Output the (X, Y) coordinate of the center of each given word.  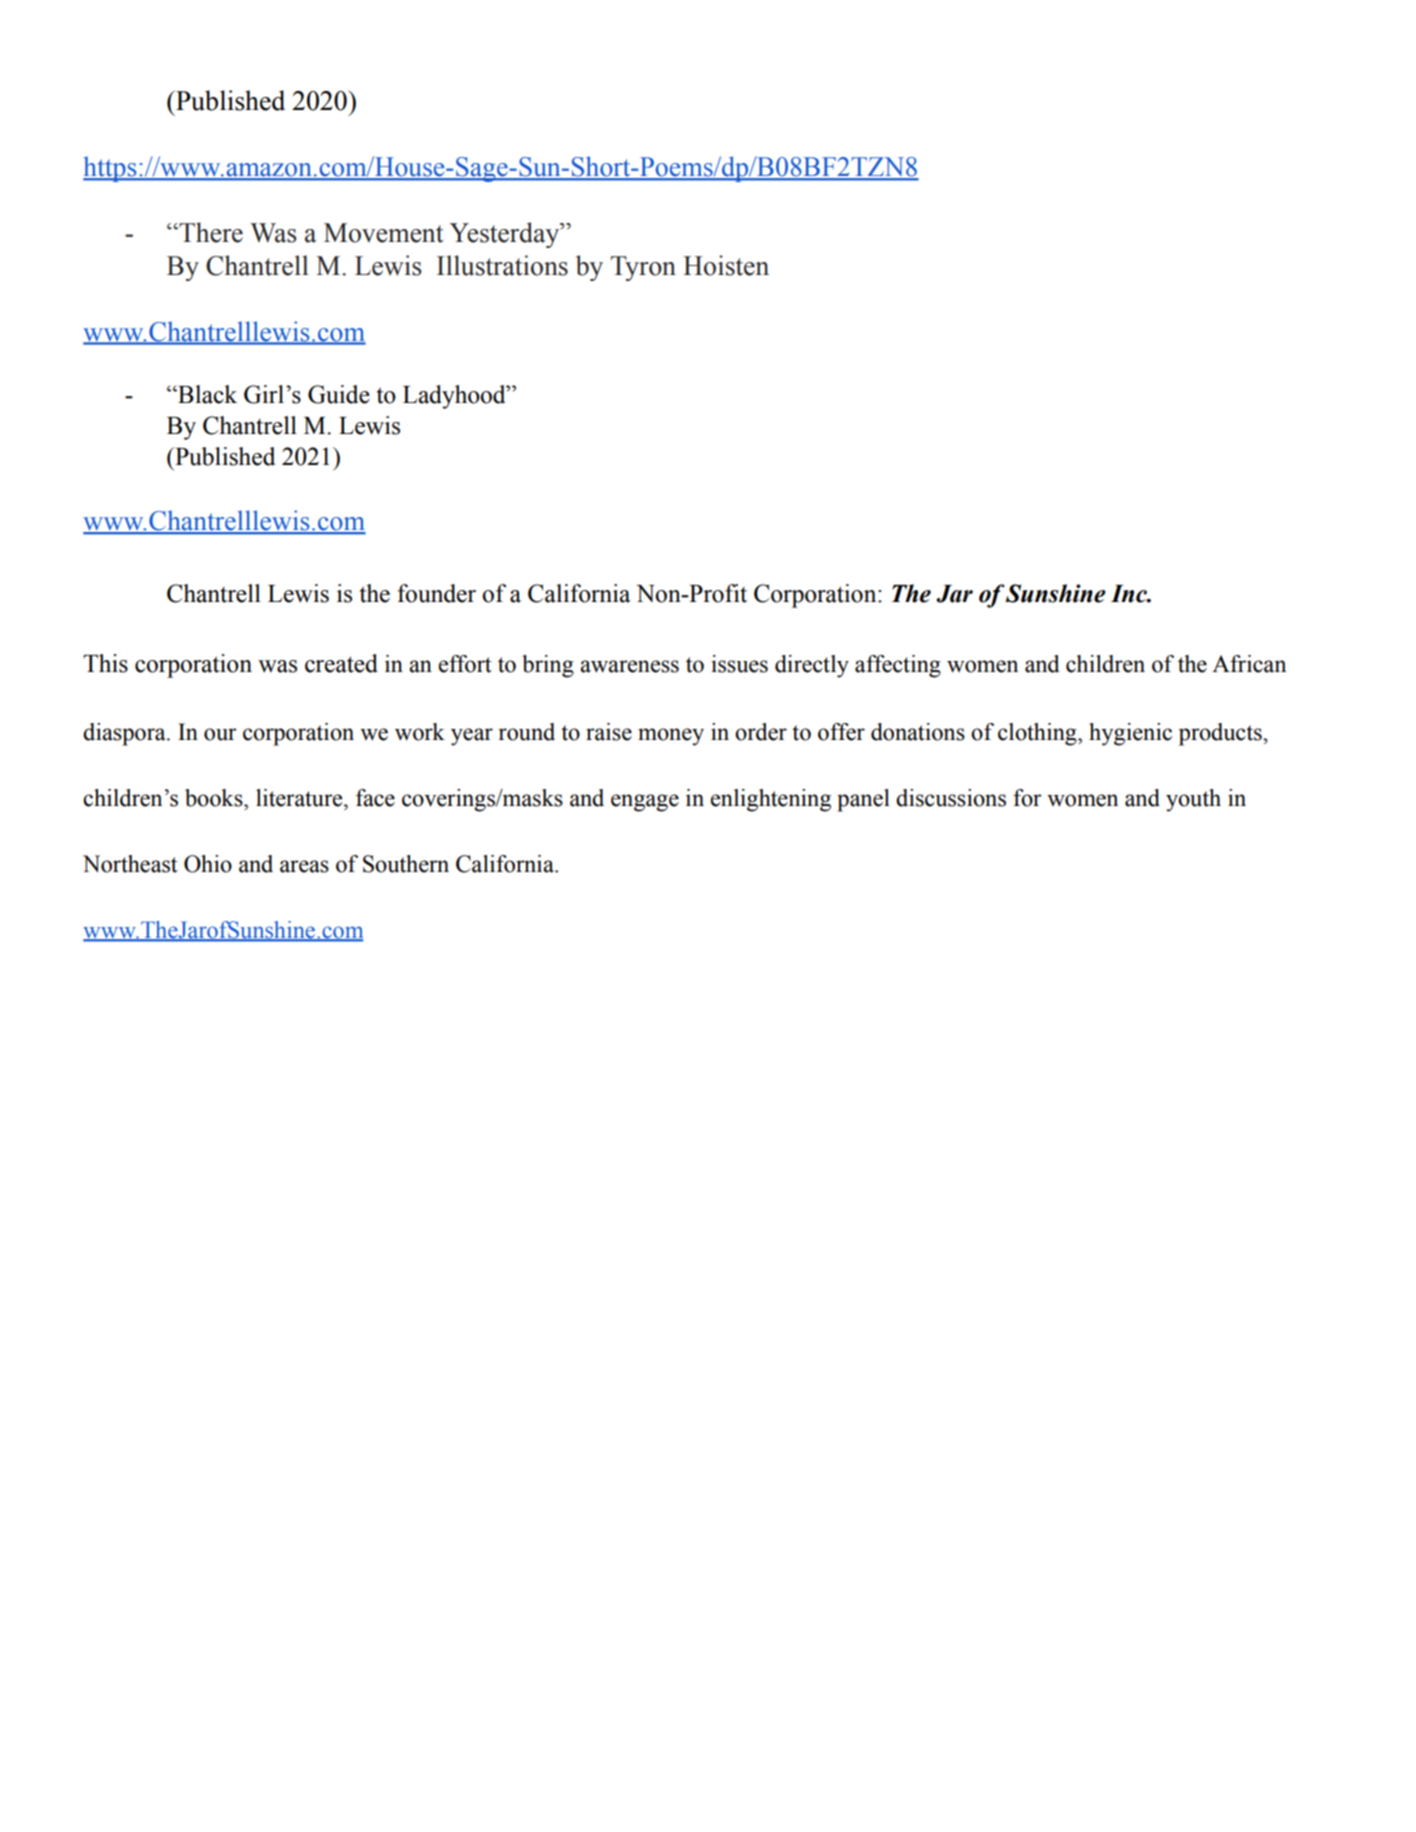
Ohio (208, 864)
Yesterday (505, 235)
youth (1193, 800)
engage (645, 803)
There (210, 232)
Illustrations (502, 265)
